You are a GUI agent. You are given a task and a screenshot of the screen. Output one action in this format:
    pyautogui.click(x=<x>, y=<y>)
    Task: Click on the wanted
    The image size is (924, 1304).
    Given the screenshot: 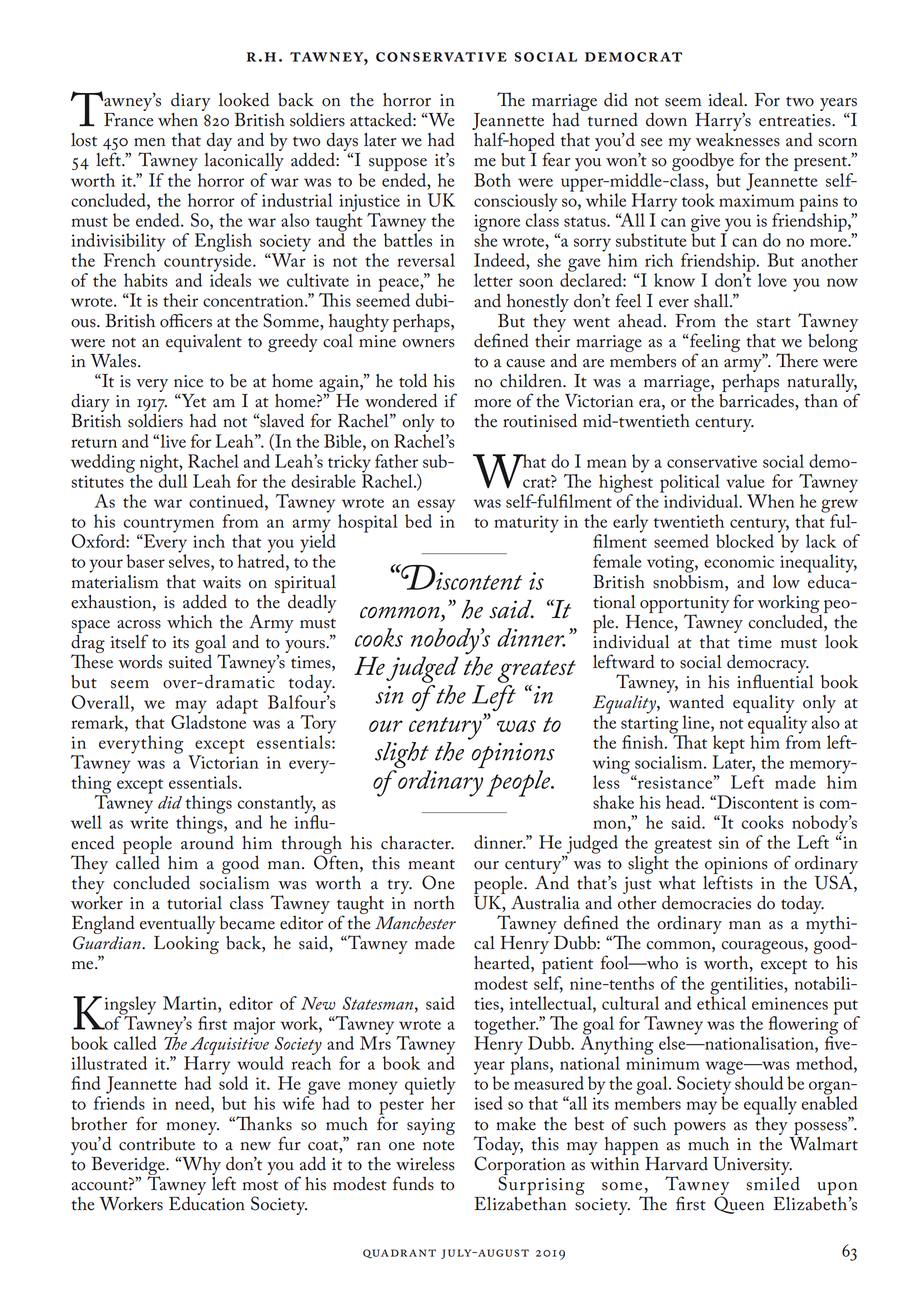 What is the action you would take?
    pyautogui.click(x=695, y=700)
